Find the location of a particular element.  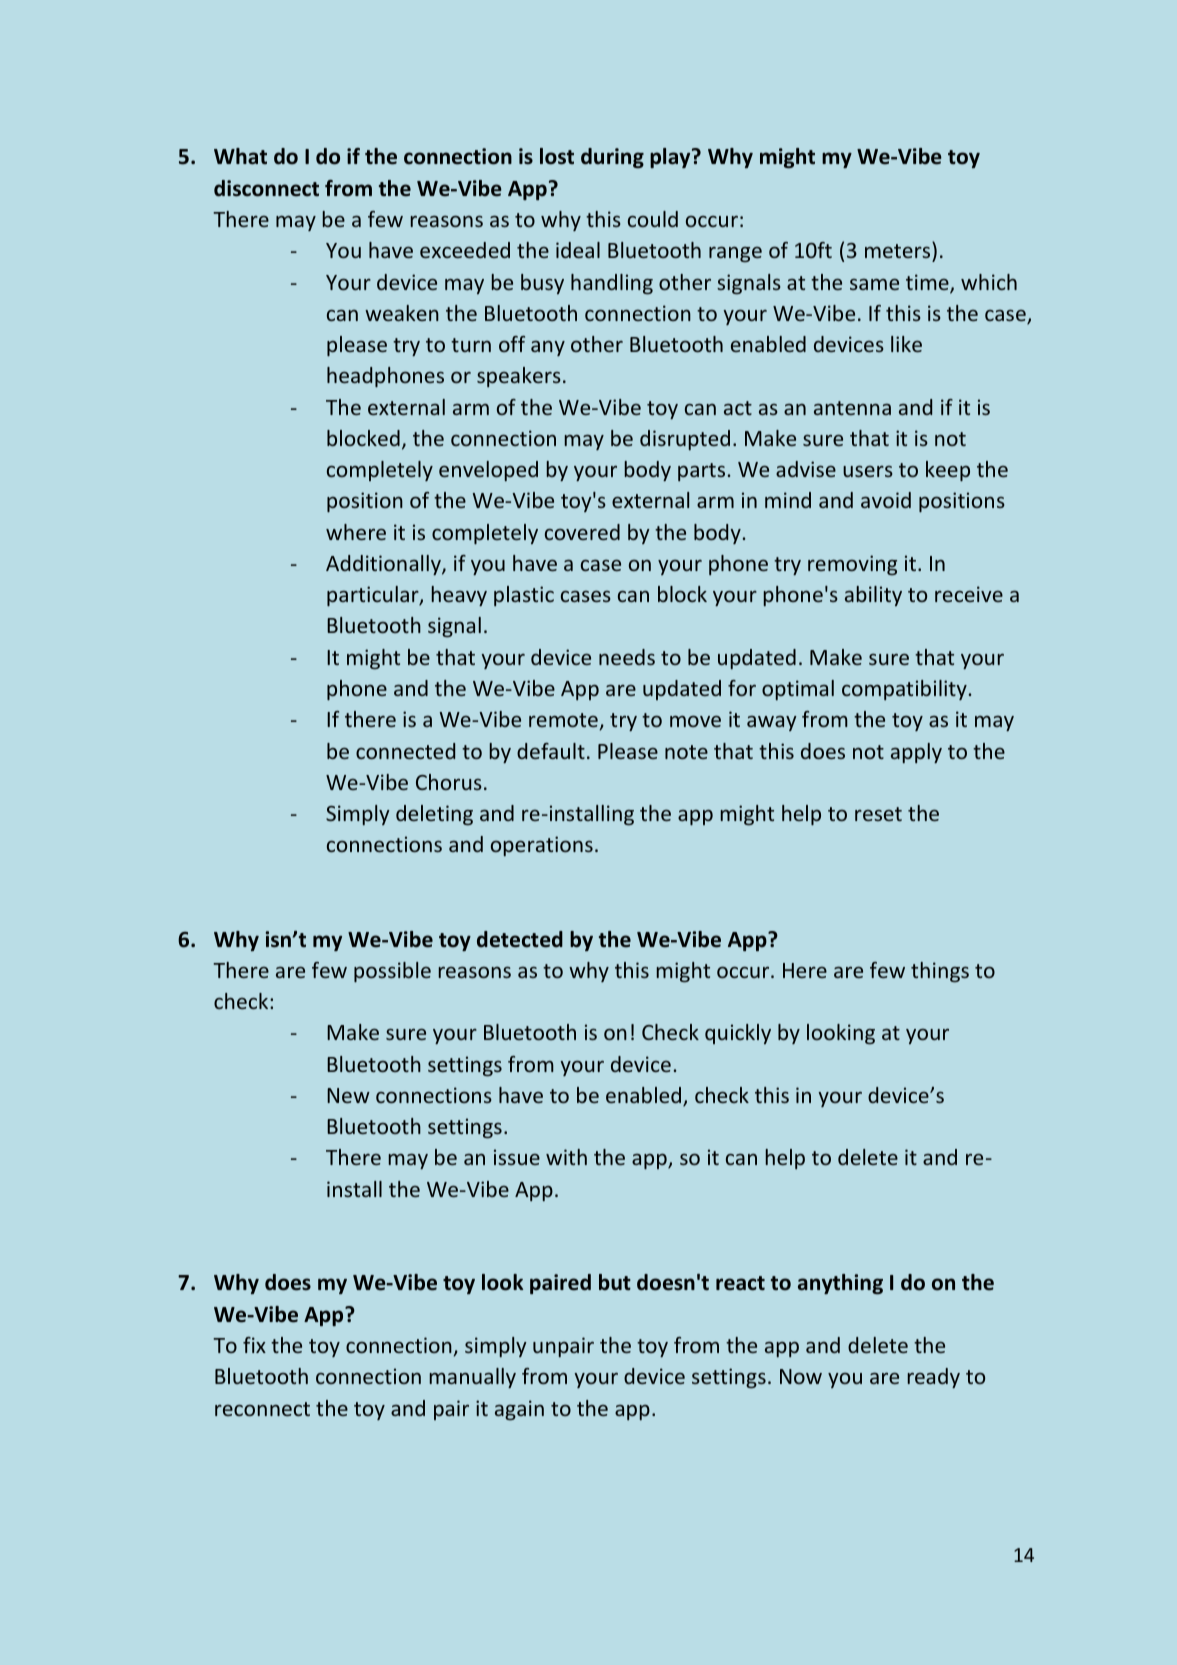

again is located at coordinates (519, 1410).
